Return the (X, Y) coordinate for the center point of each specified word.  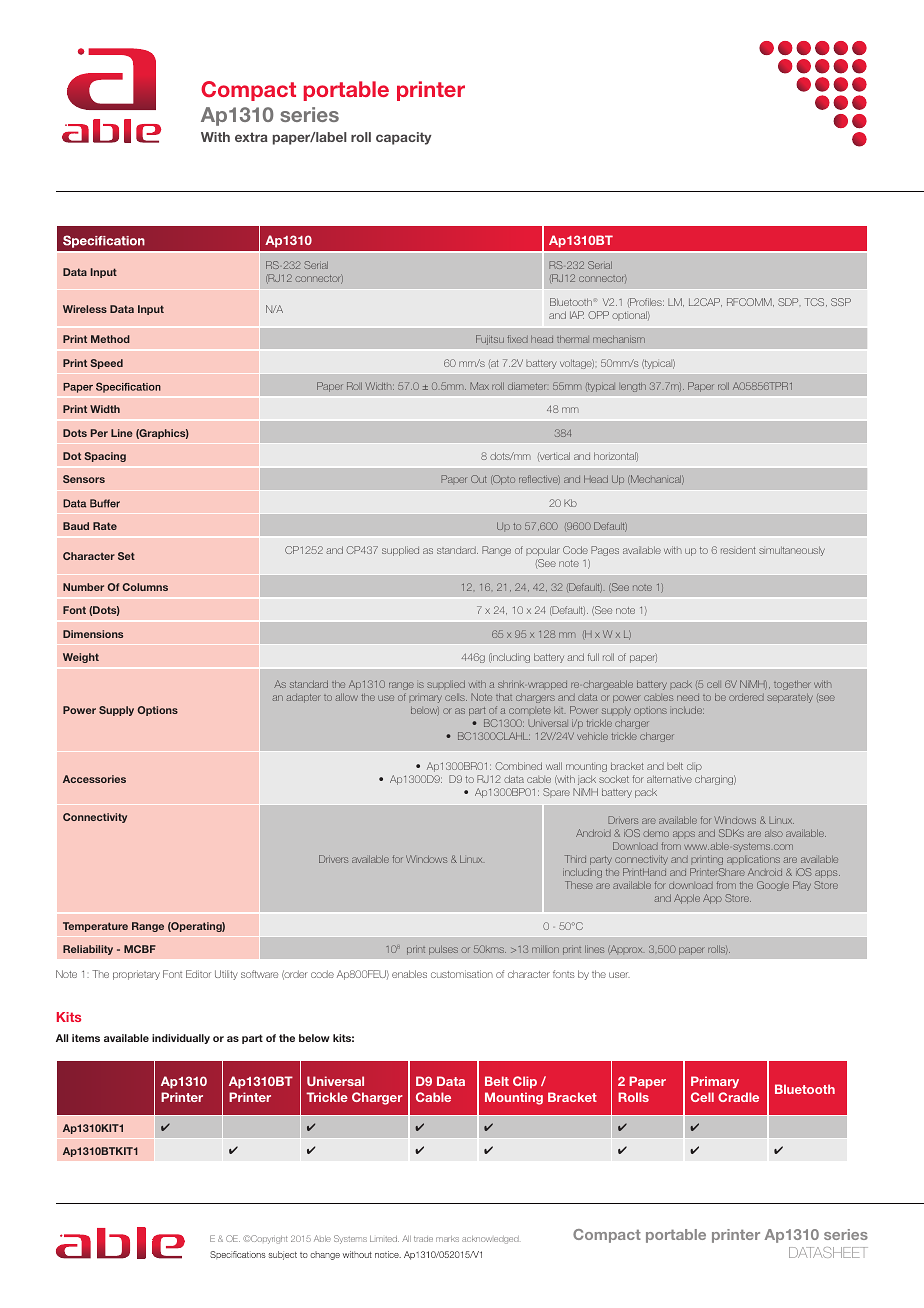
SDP (789, 302)
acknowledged (490, 1240)
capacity (404, 138)
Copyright (268, 1239)
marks (447, 1239)
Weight (81, 658)
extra (251, 137)
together (792, 685)
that (504, 697)
